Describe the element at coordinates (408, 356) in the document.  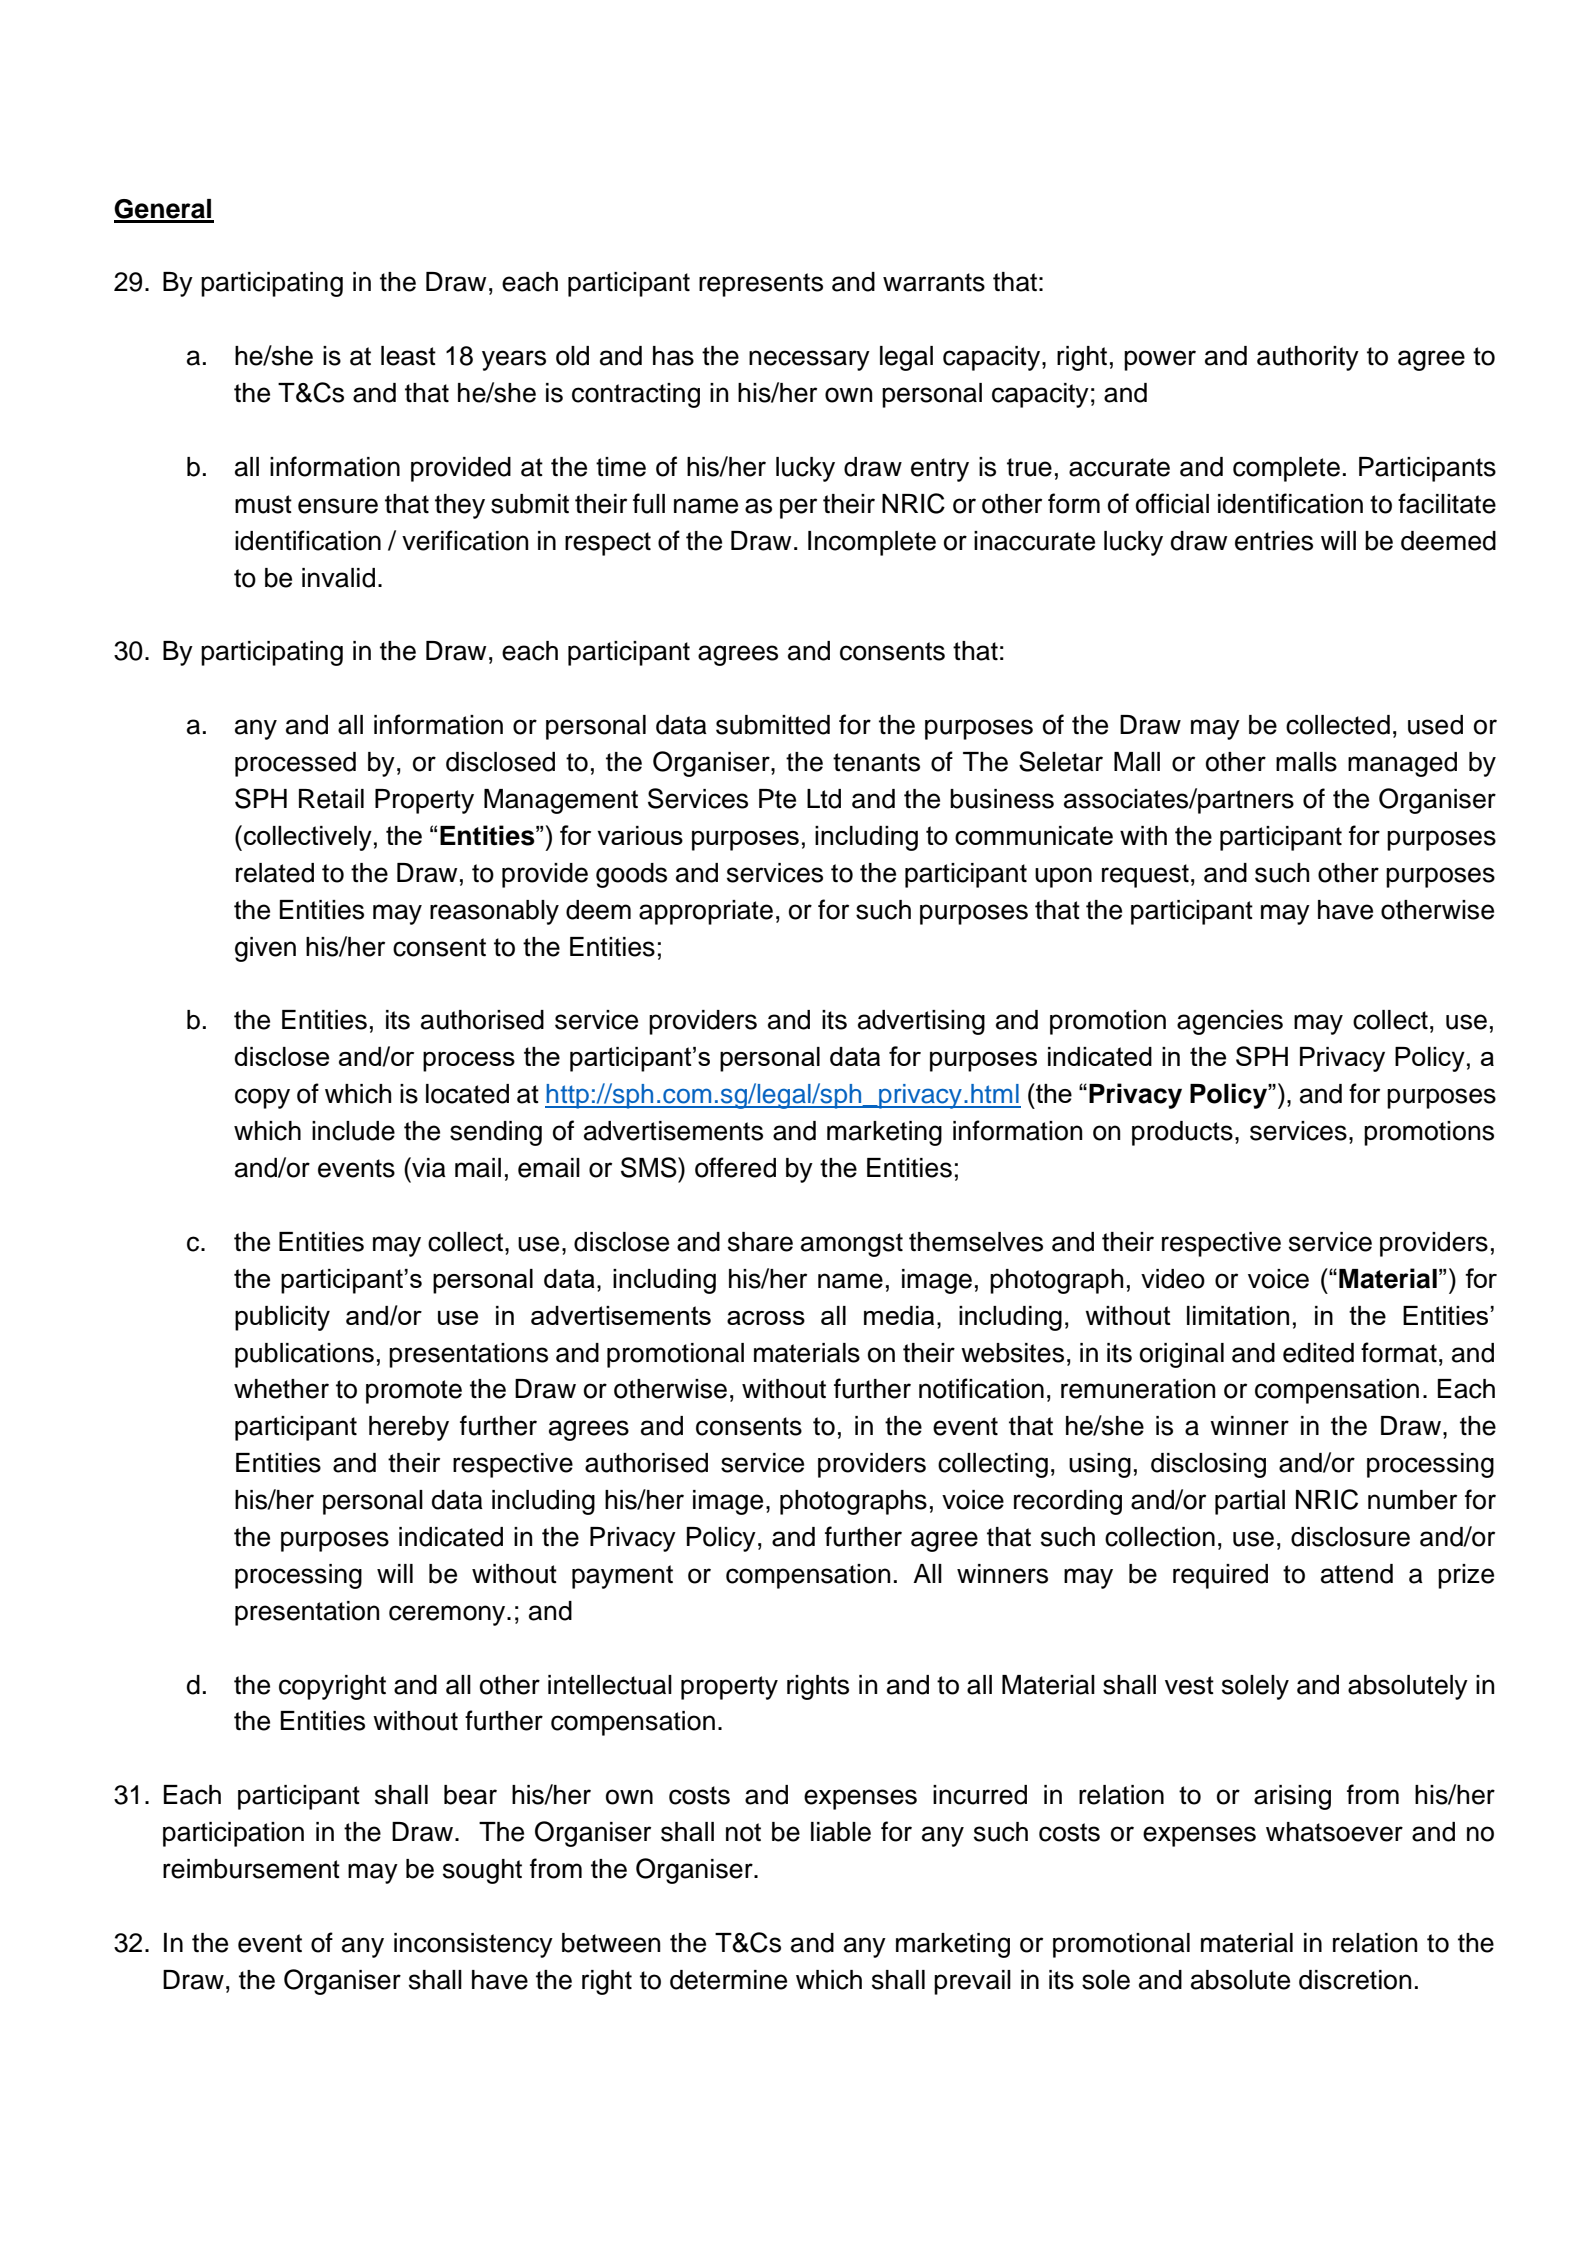
I see `least` at that location.
